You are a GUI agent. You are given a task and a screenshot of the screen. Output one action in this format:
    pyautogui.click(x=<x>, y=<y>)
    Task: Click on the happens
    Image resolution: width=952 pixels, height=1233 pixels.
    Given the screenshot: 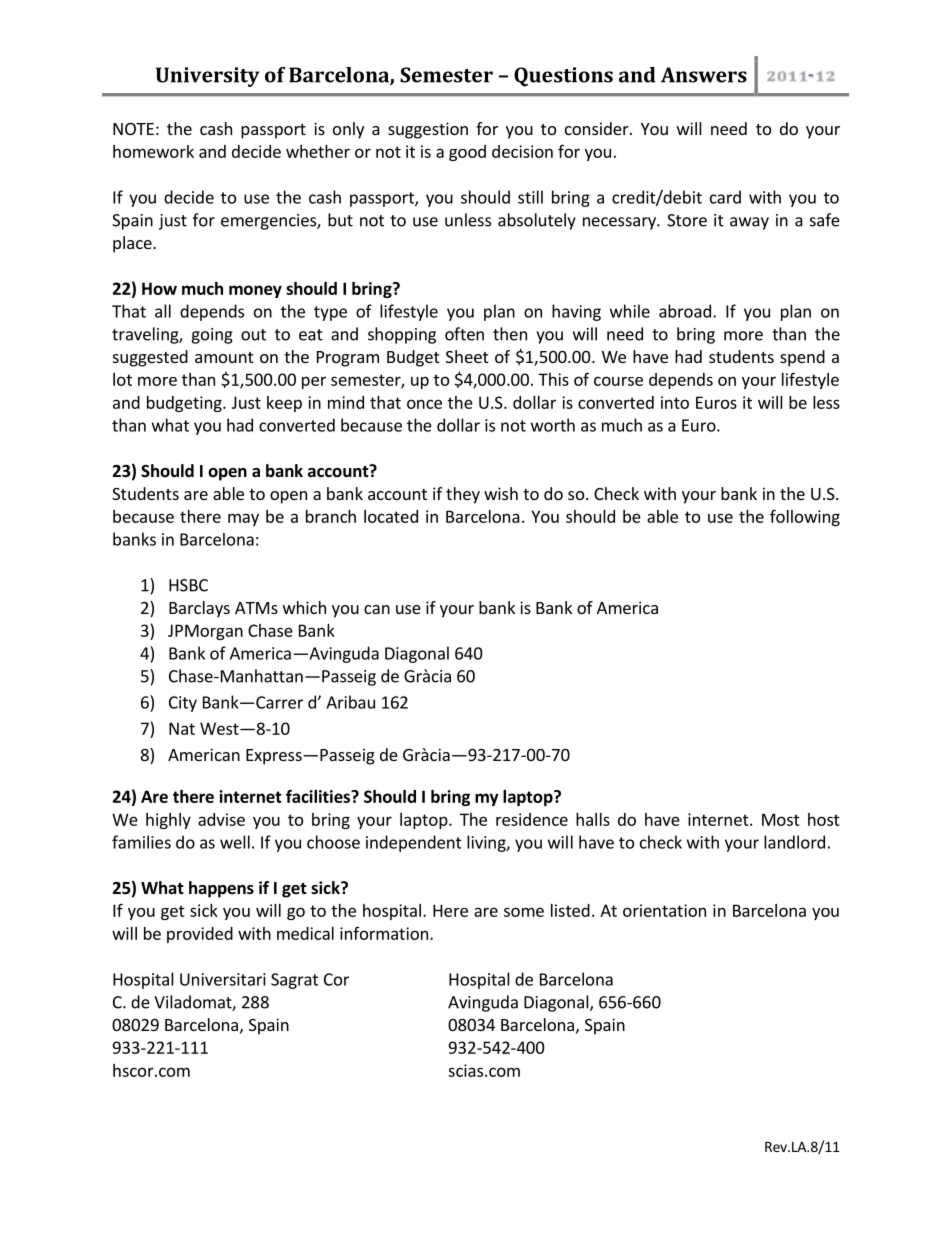 What is the action you would take?
    pyautogui.click(x=221, y=889)
